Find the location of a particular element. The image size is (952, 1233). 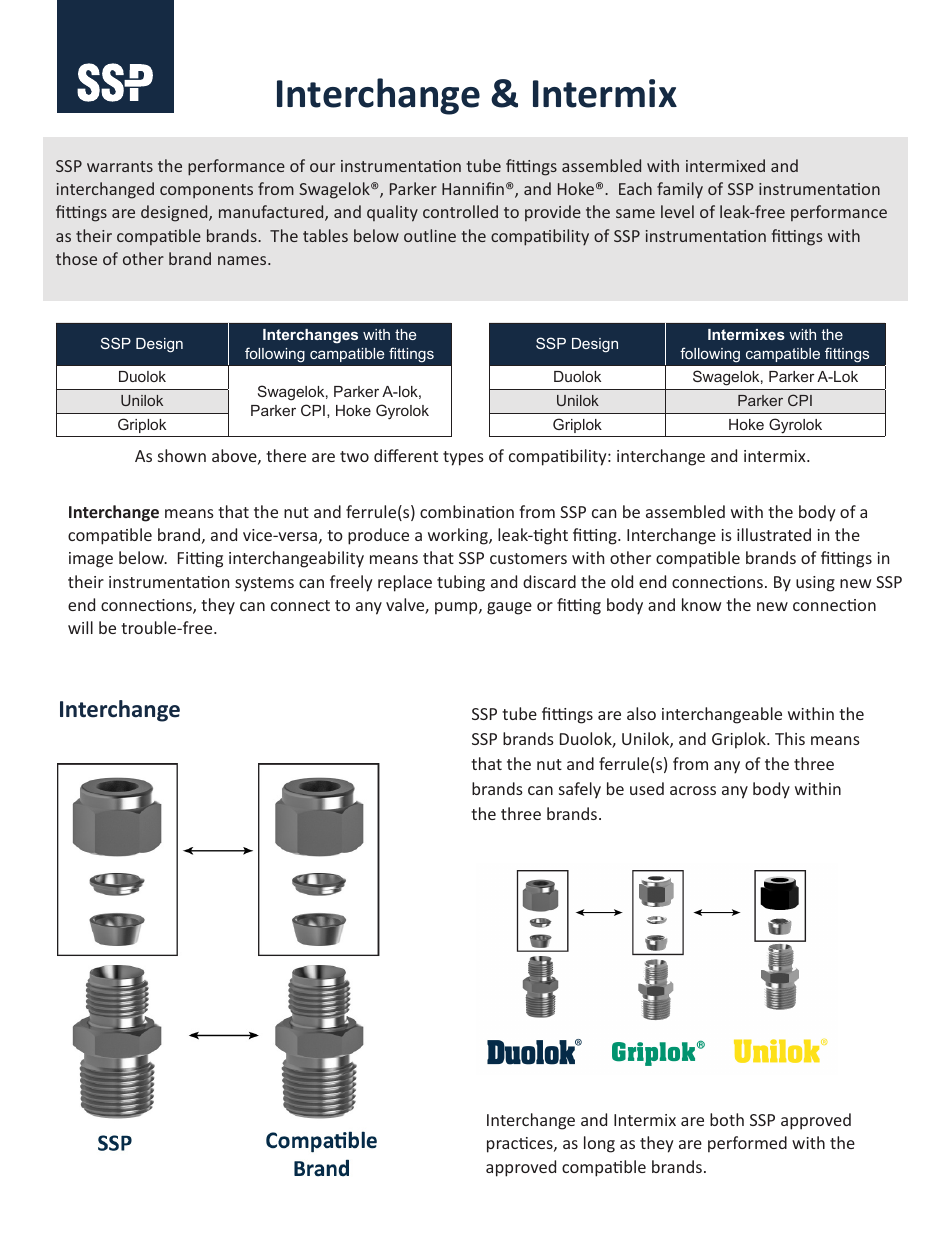

will is located at coordinates (80, 627).
